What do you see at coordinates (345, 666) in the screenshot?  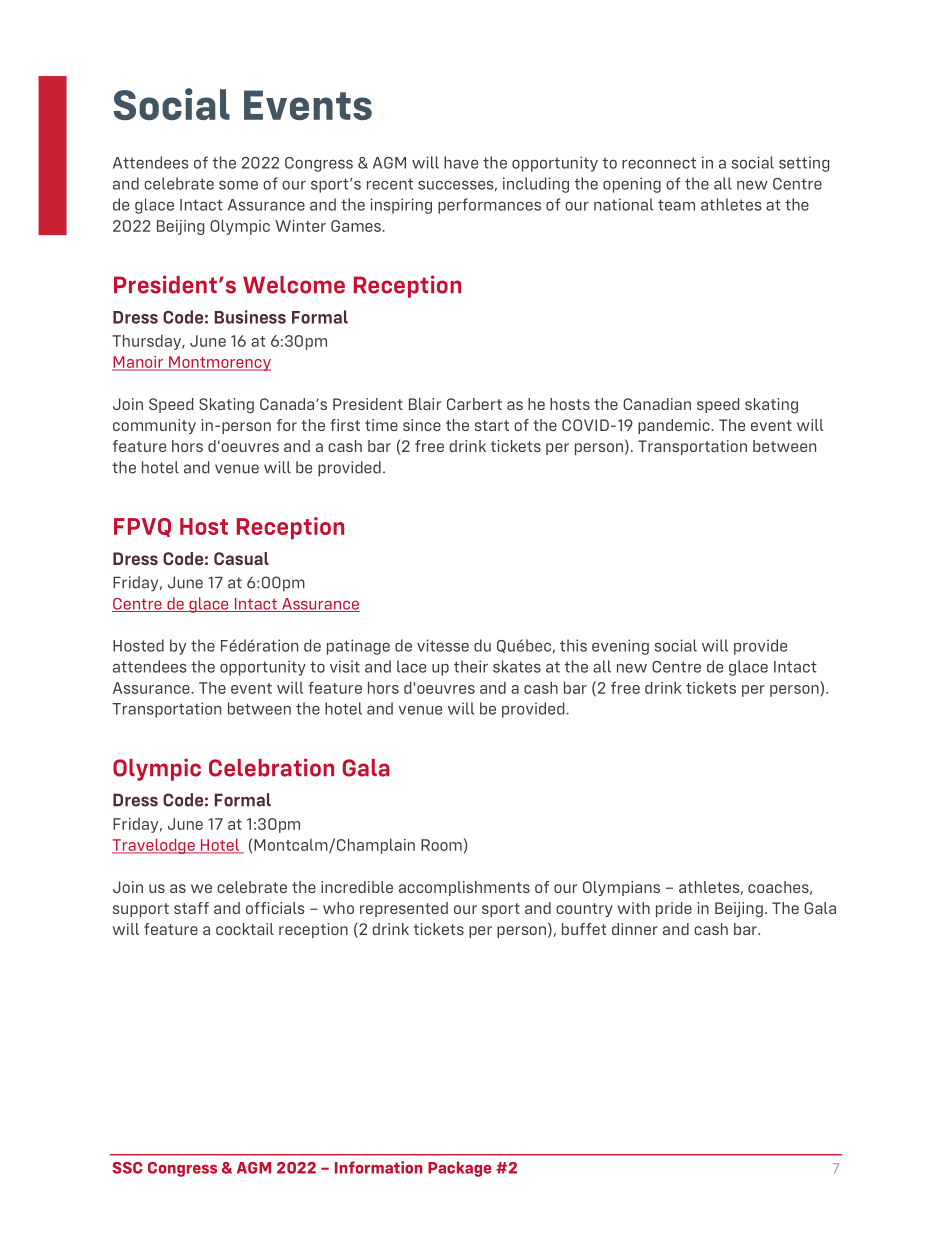 I see `visit` at bounding box center [345, 666].
